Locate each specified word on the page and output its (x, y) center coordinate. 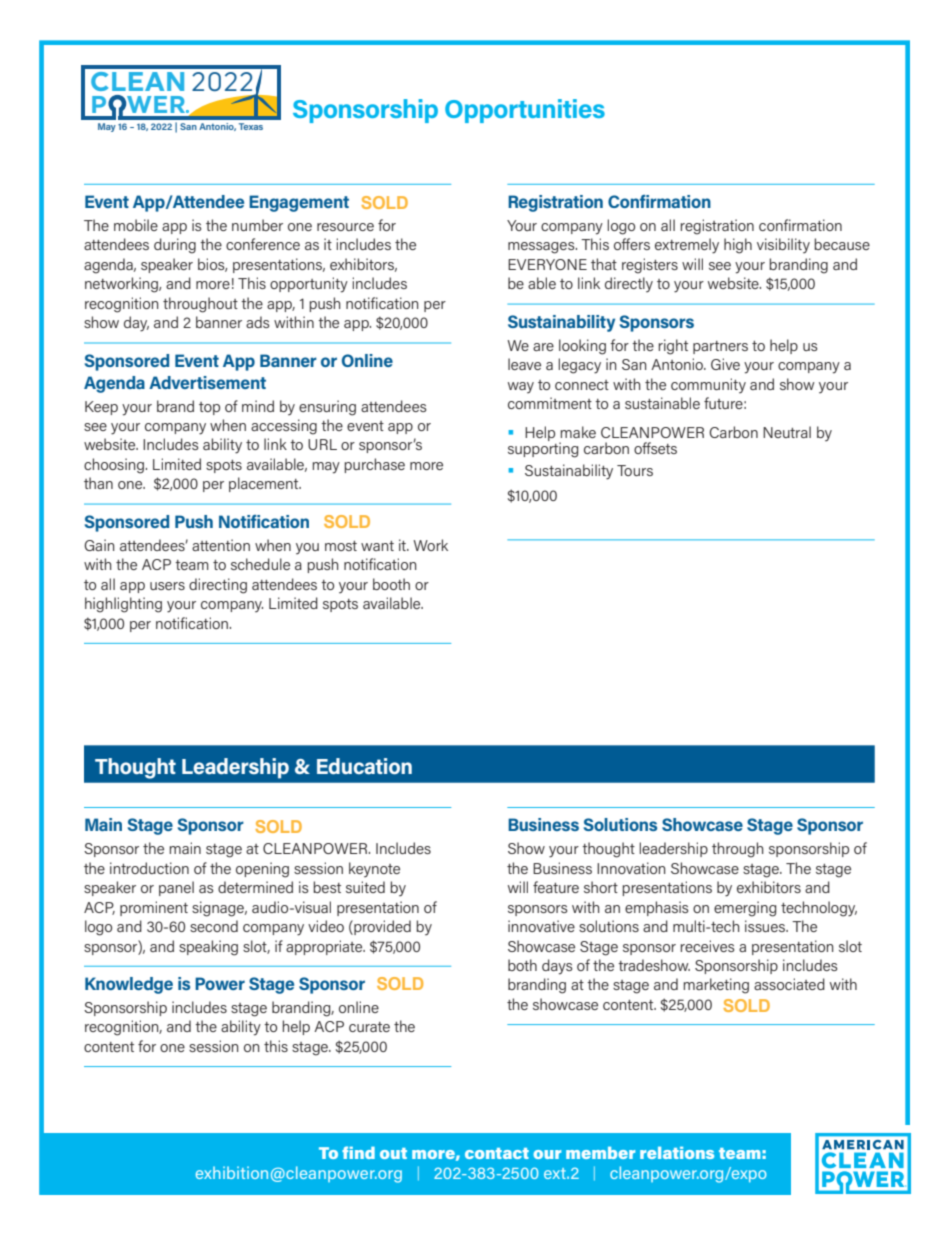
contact (497, 1153)
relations (677, 1153)
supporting (543, 449)
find (358, 1152)
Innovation (631, 868)
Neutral (787, 432)
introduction (149, 868)
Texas (251, 126)
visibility (783, 245)
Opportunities (525, 111)
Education (364, 766)
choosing (114, 466)
